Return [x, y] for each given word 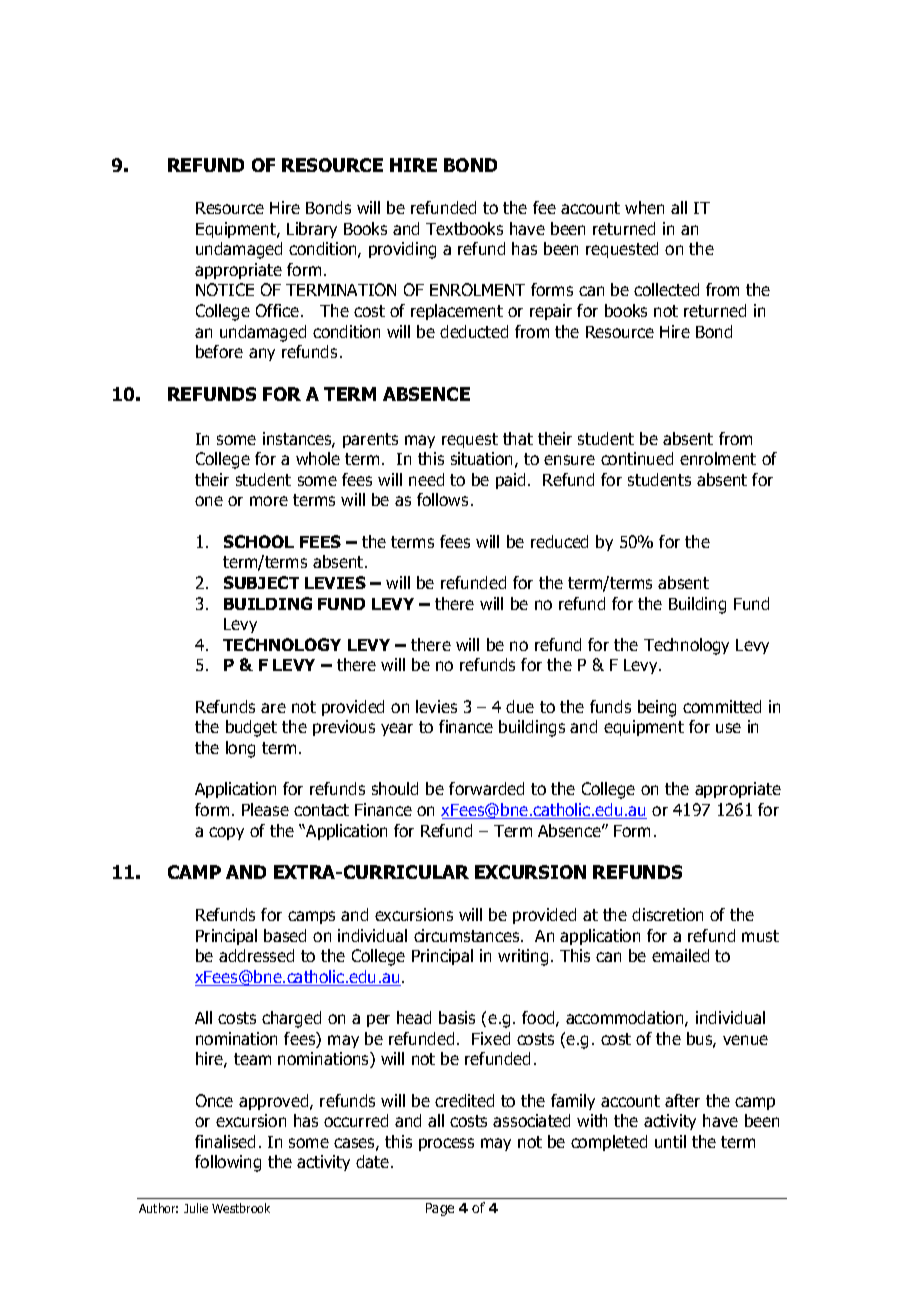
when [644, 207]
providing [402, 250]
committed [722, 706]
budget [251, 728]
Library [312, 230]
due [520, 706]
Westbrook [241, 1208]
